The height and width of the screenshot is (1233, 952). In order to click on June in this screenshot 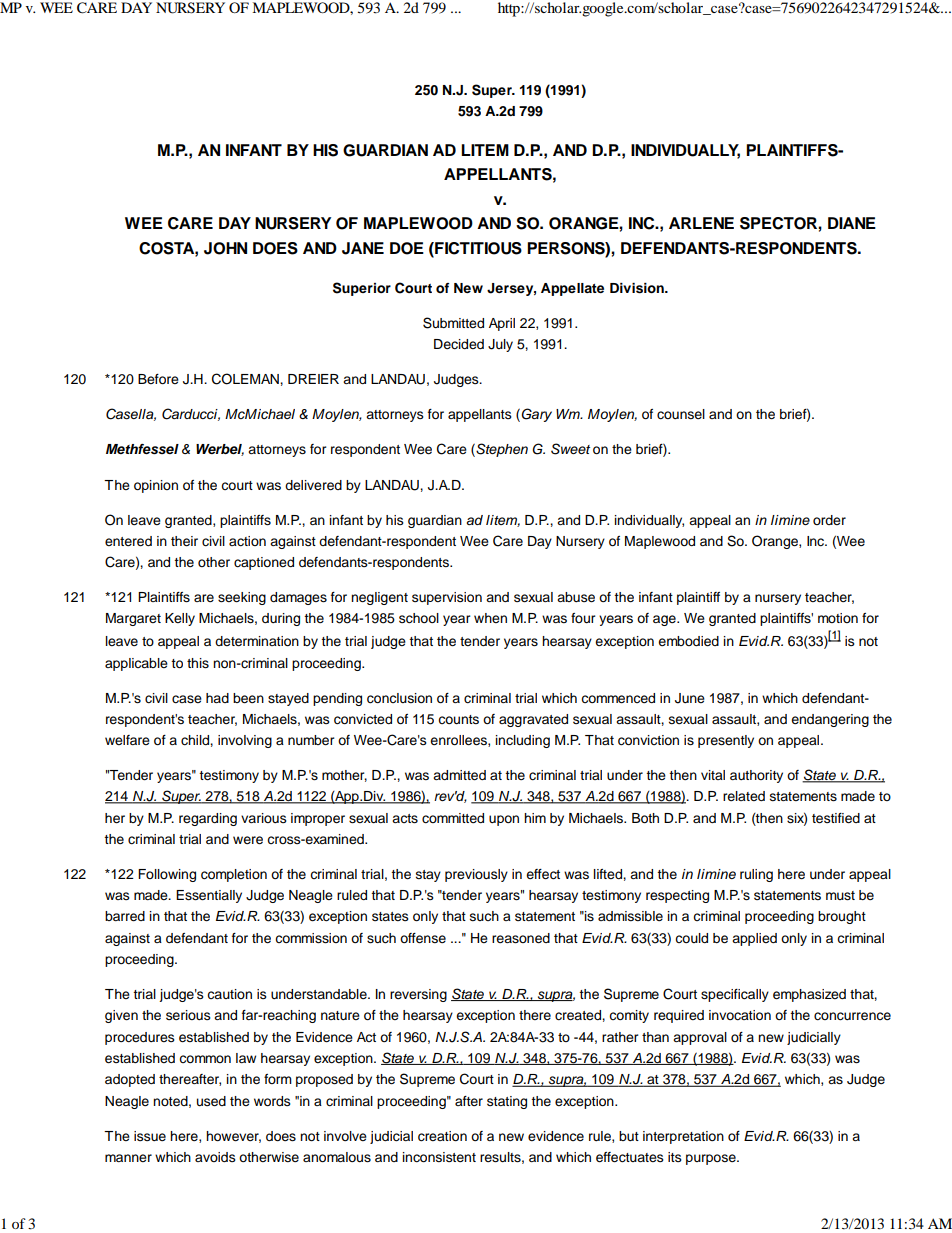, I will do `click(690, 698)`.
